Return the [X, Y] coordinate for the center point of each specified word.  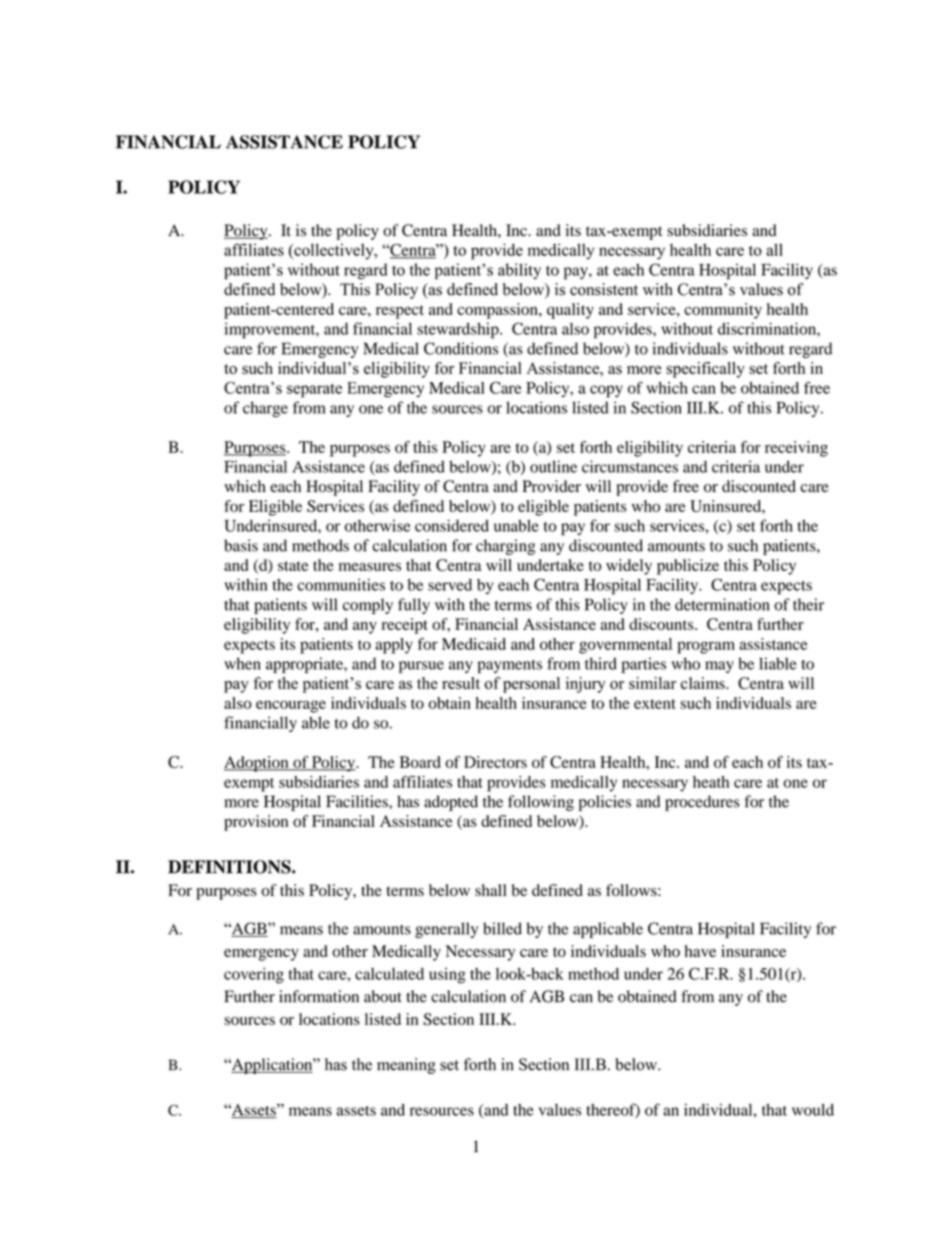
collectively [334, 251]
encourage [291, 706]
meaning [406, 1066]
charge [265, 409]
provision [256, 823]
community [723, 311]
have [700, 951]
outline [553, 466]
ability [519, 271]
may [719, 667]
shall [491, 890]
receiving [796, 449]
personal [531, 685]
